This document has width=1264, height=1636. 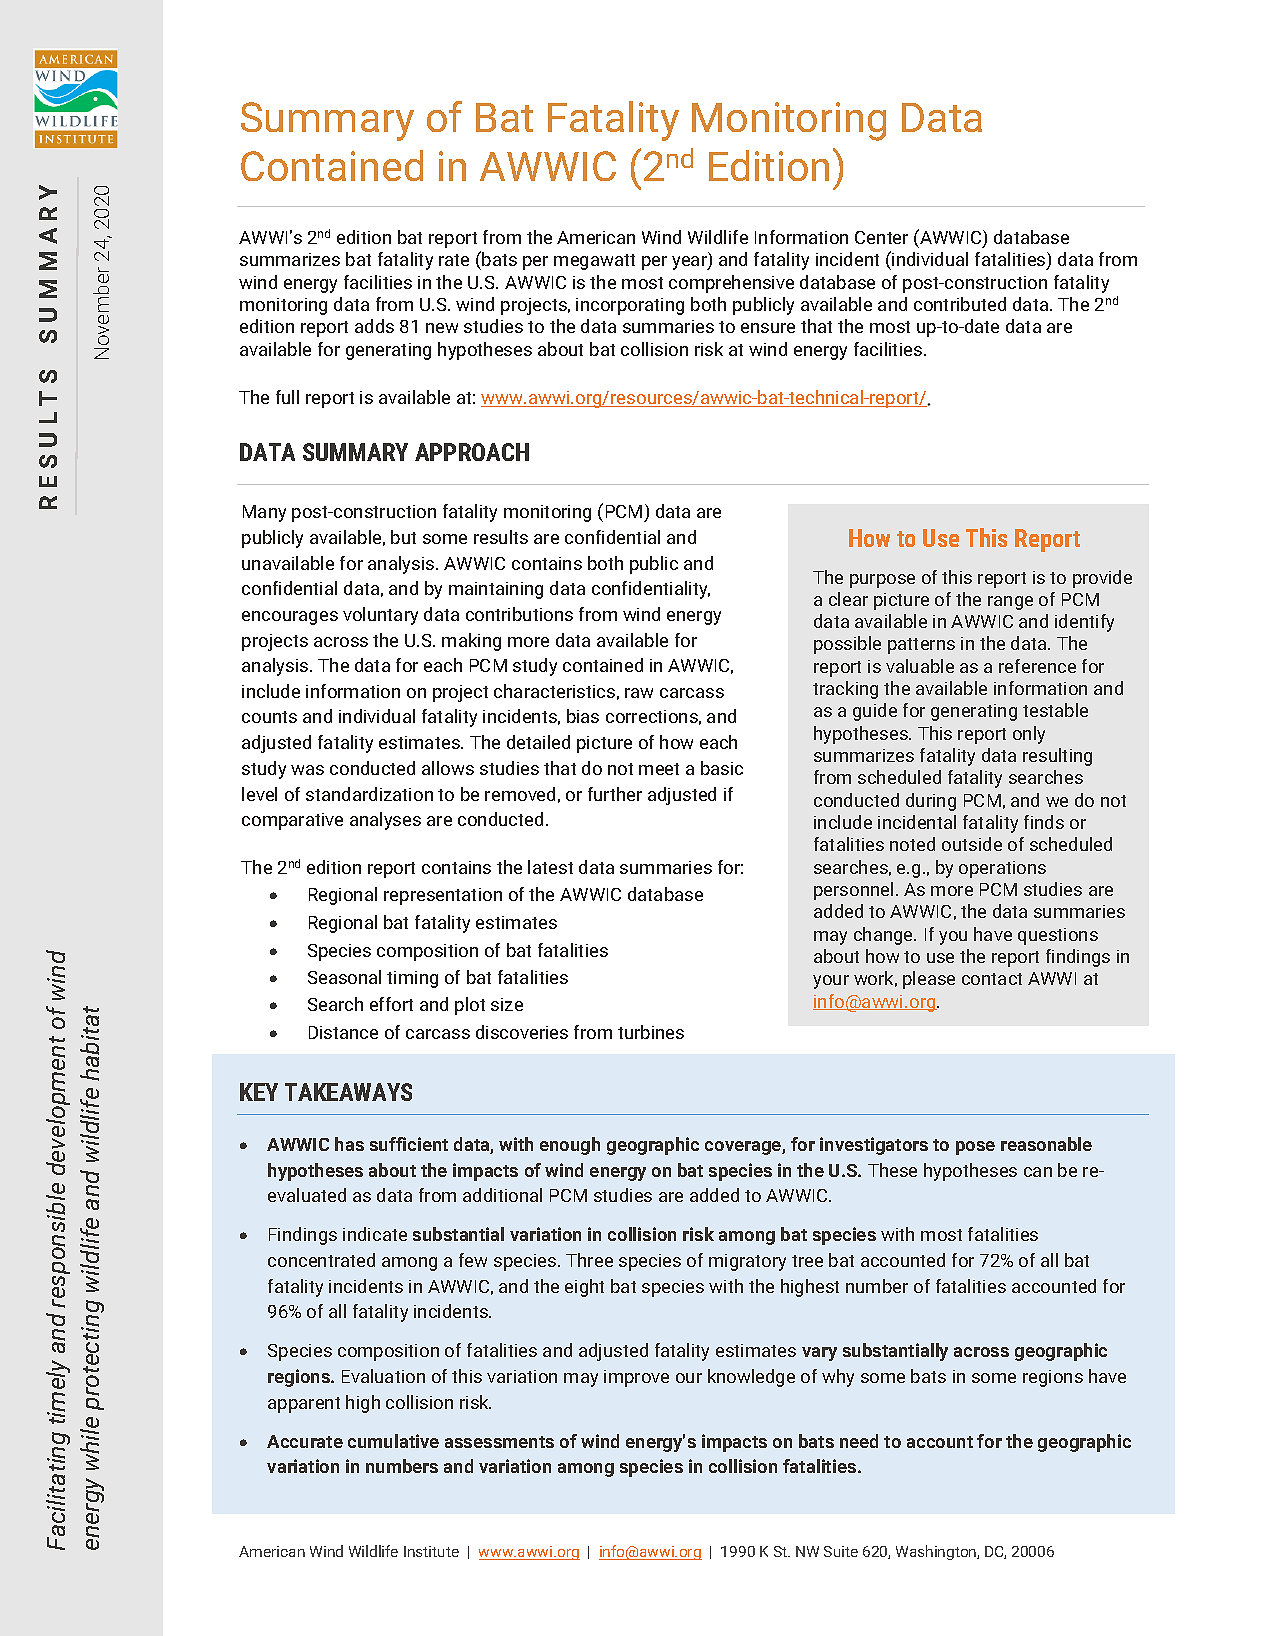 I want to click on representation, so click(x=443, y=896).
